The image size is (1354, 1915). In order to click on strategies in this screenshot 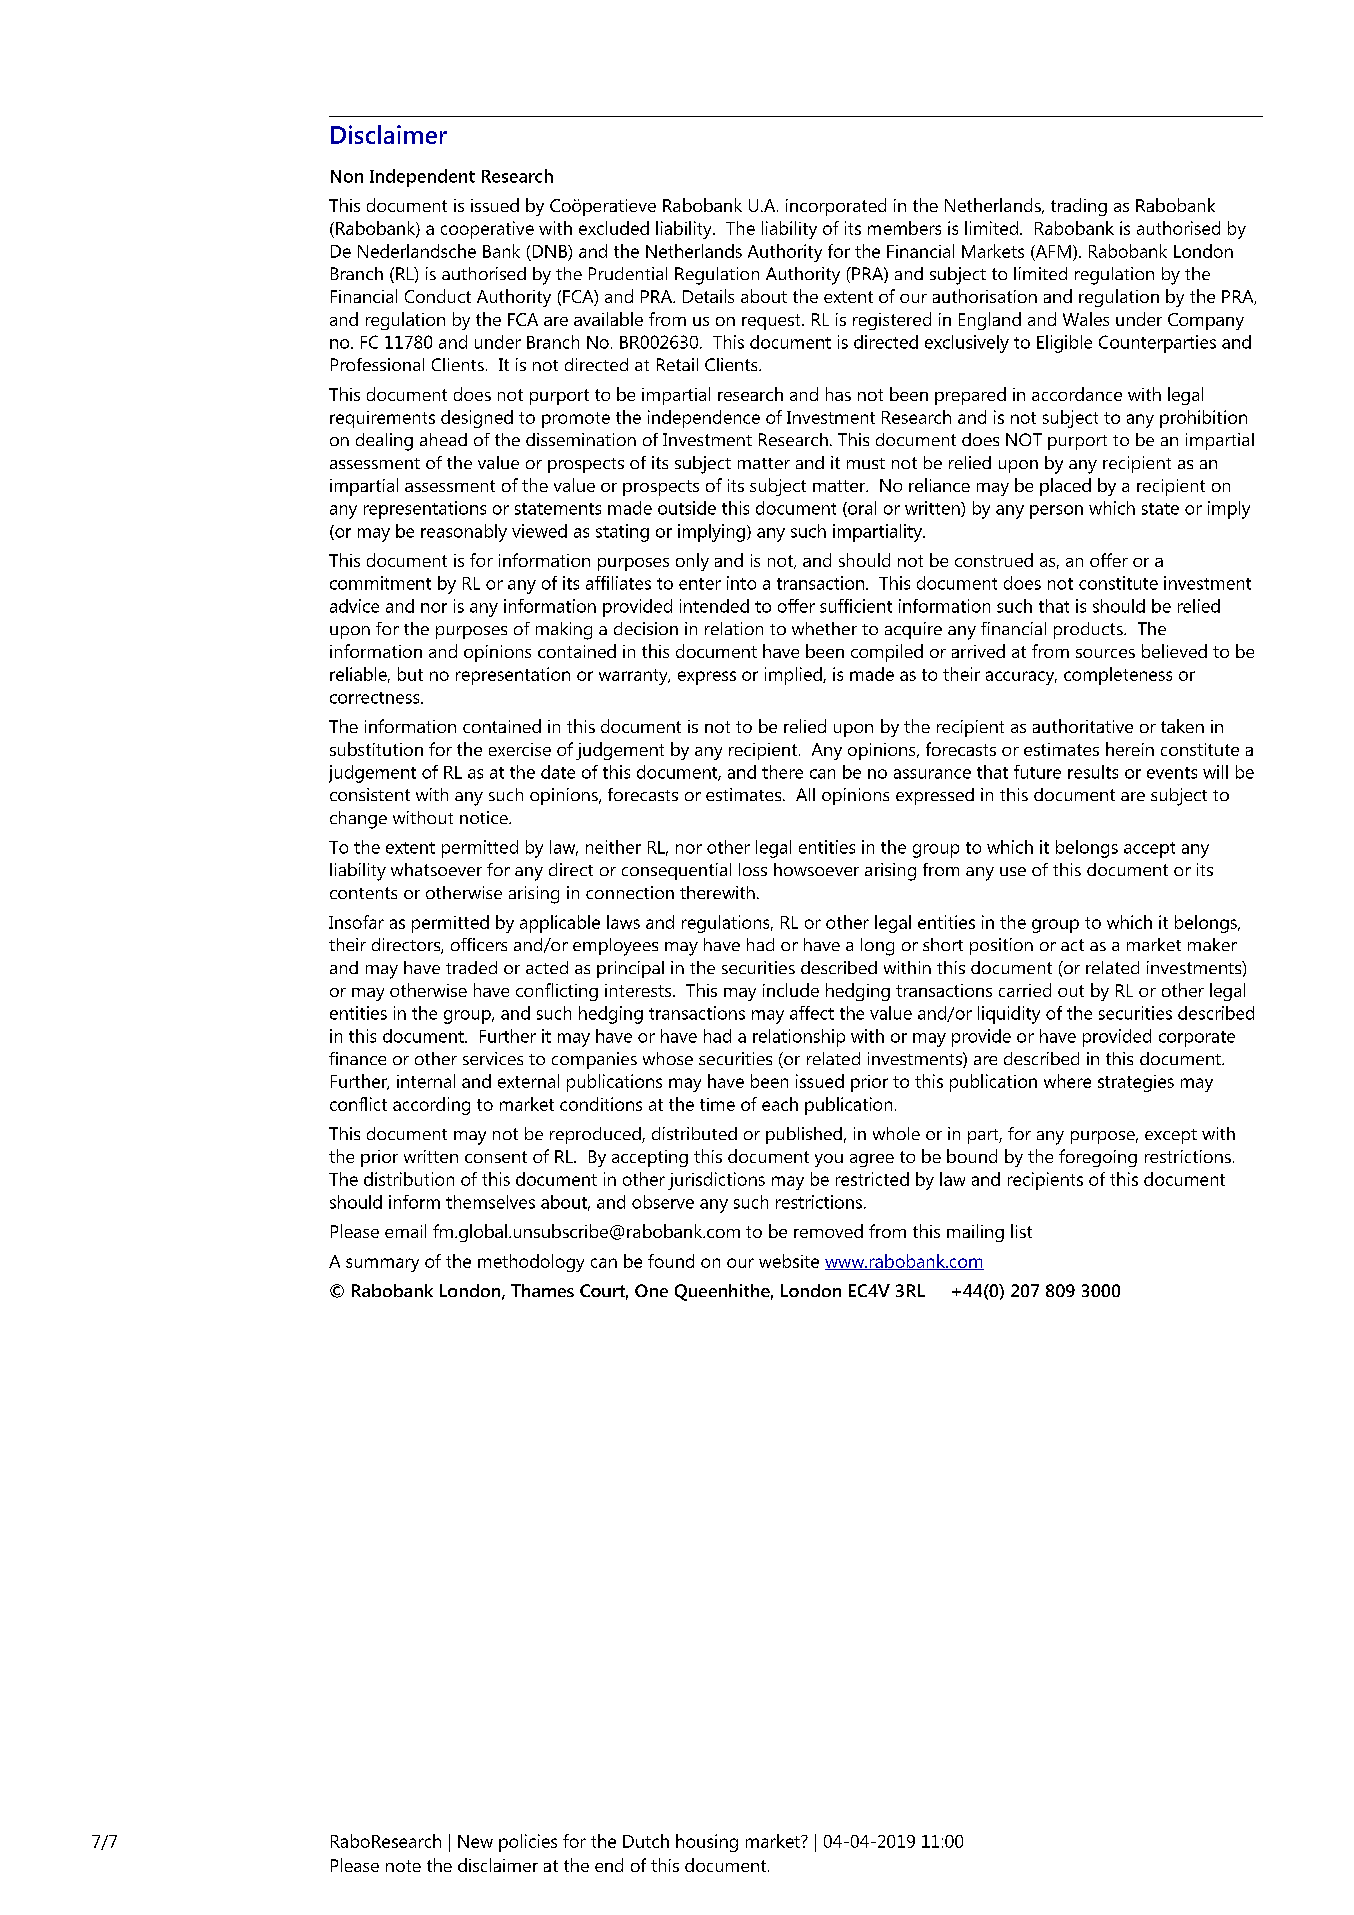, I will do `click(1136, 1083)`.
